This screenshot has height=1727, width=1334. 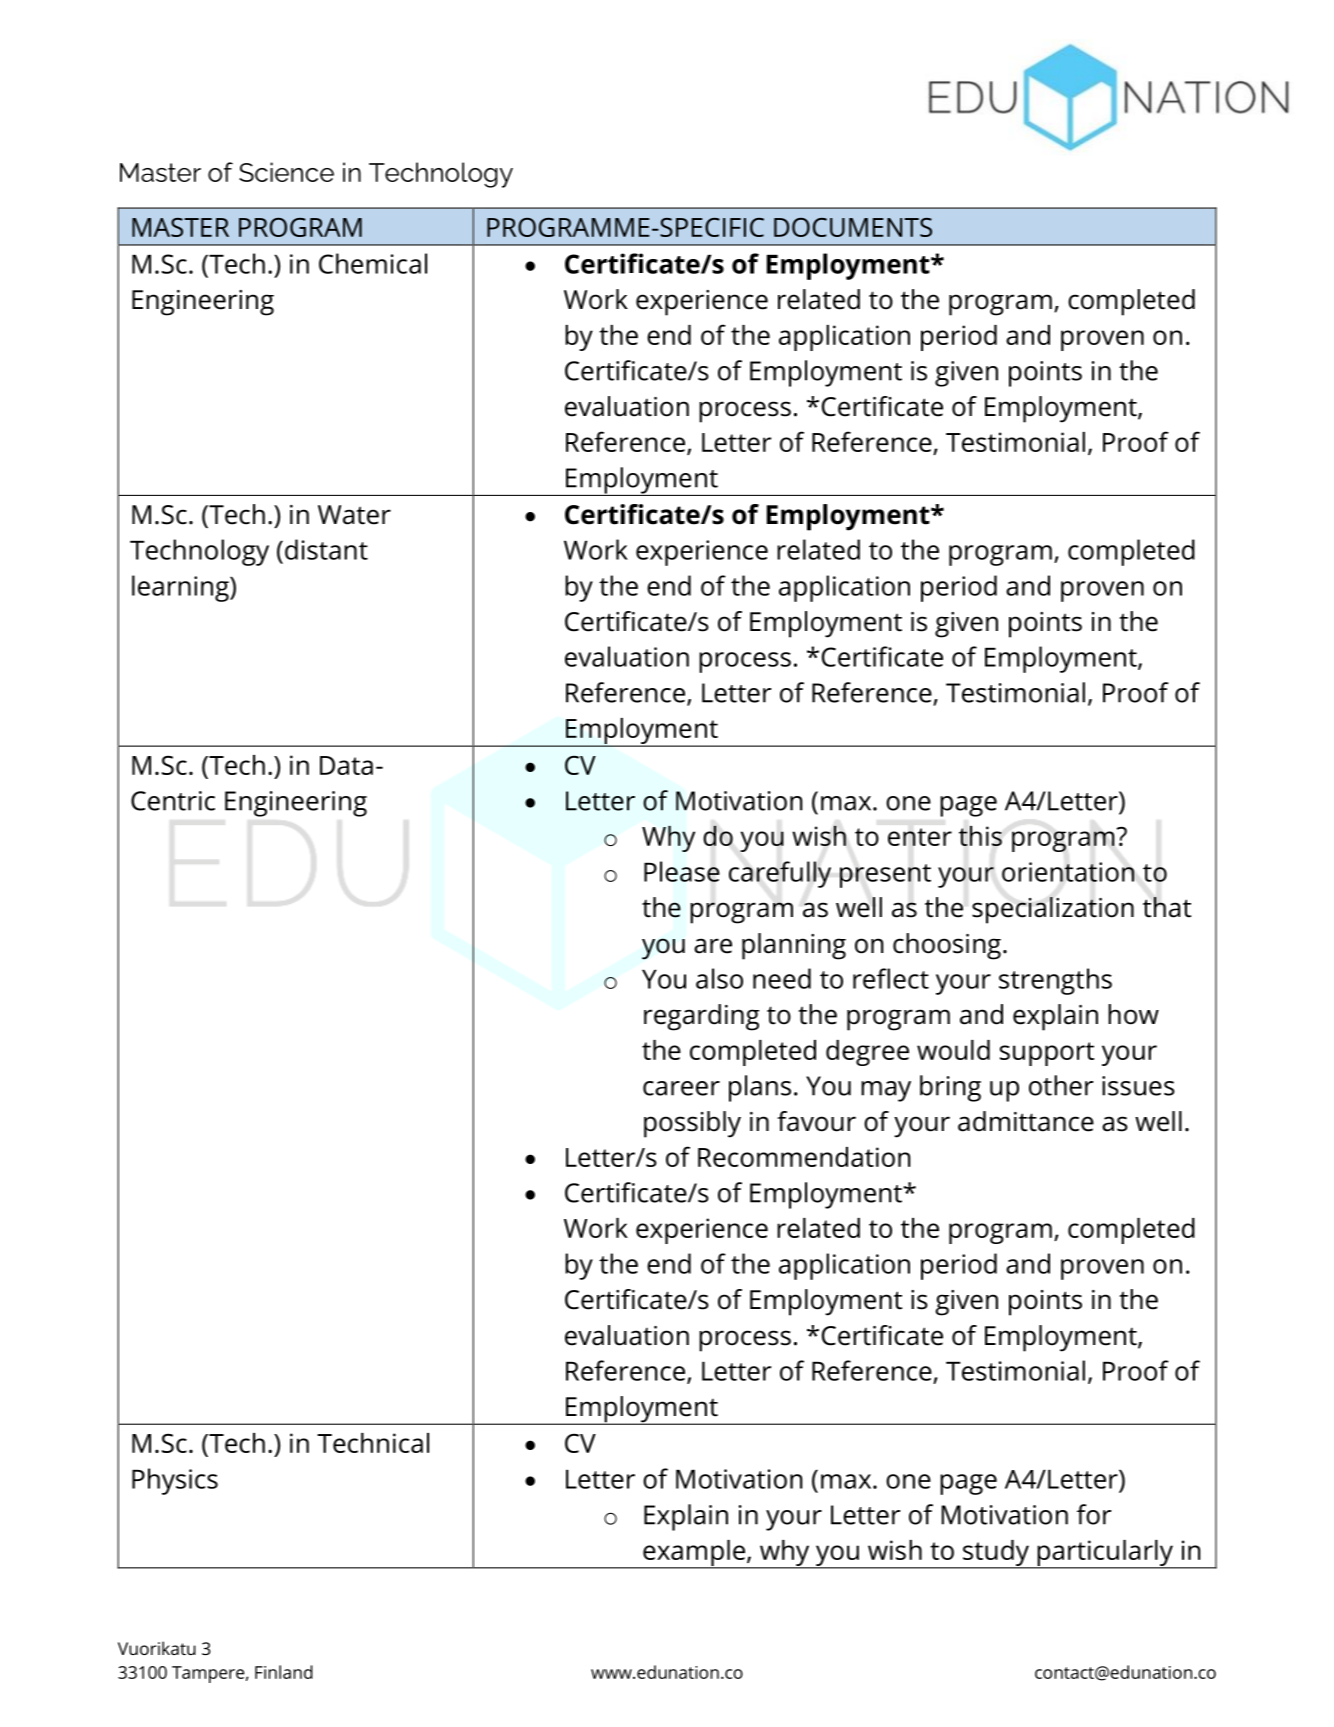 What do you see at coordinates (694, 1554) in the screenshot?
I see `example` at bounding box center [694, 1554].
